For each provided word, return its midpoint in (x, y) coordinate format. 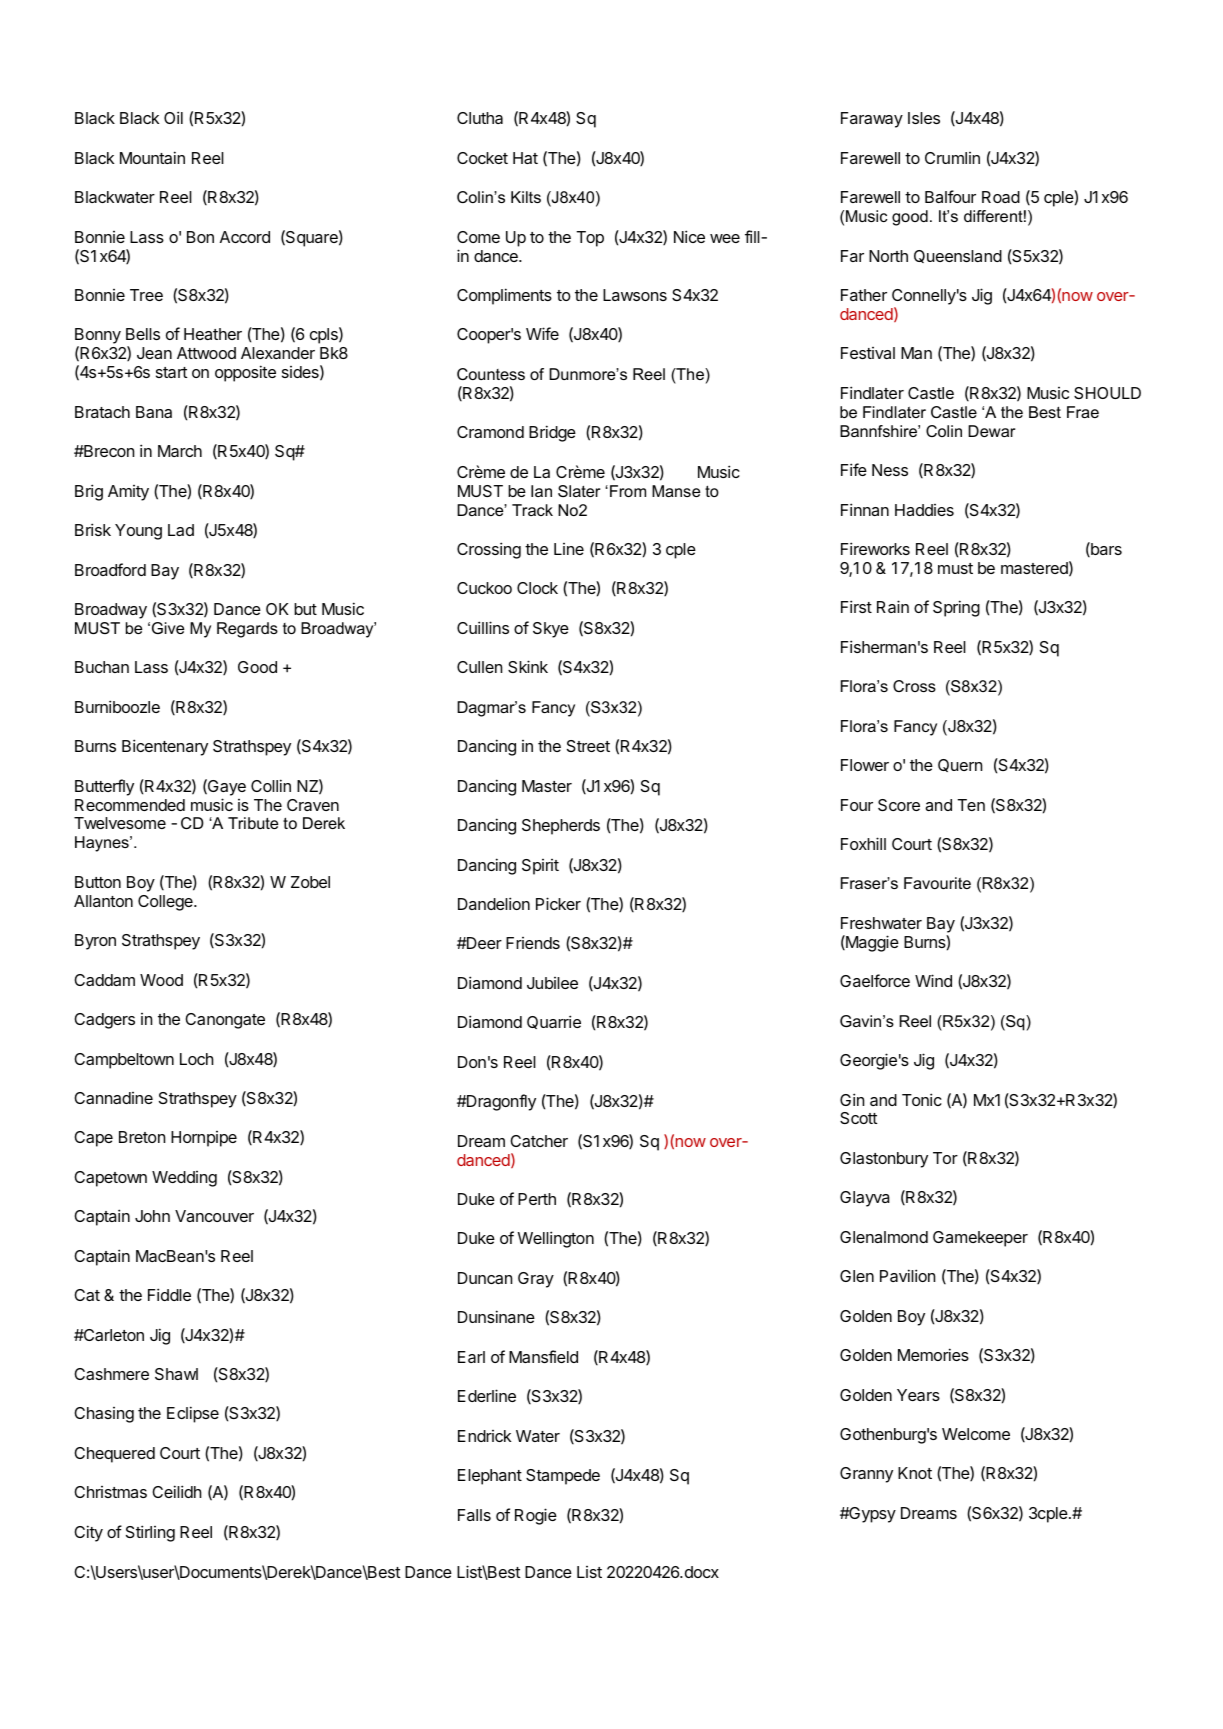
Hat (525, 158)
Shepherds (561, 827)
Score (899, 805)
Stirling (150, 1533)
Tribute (253, 823)
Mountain (152, 157)
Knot (915, 1473)
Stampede (563, 1477)
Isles (924, 118)
